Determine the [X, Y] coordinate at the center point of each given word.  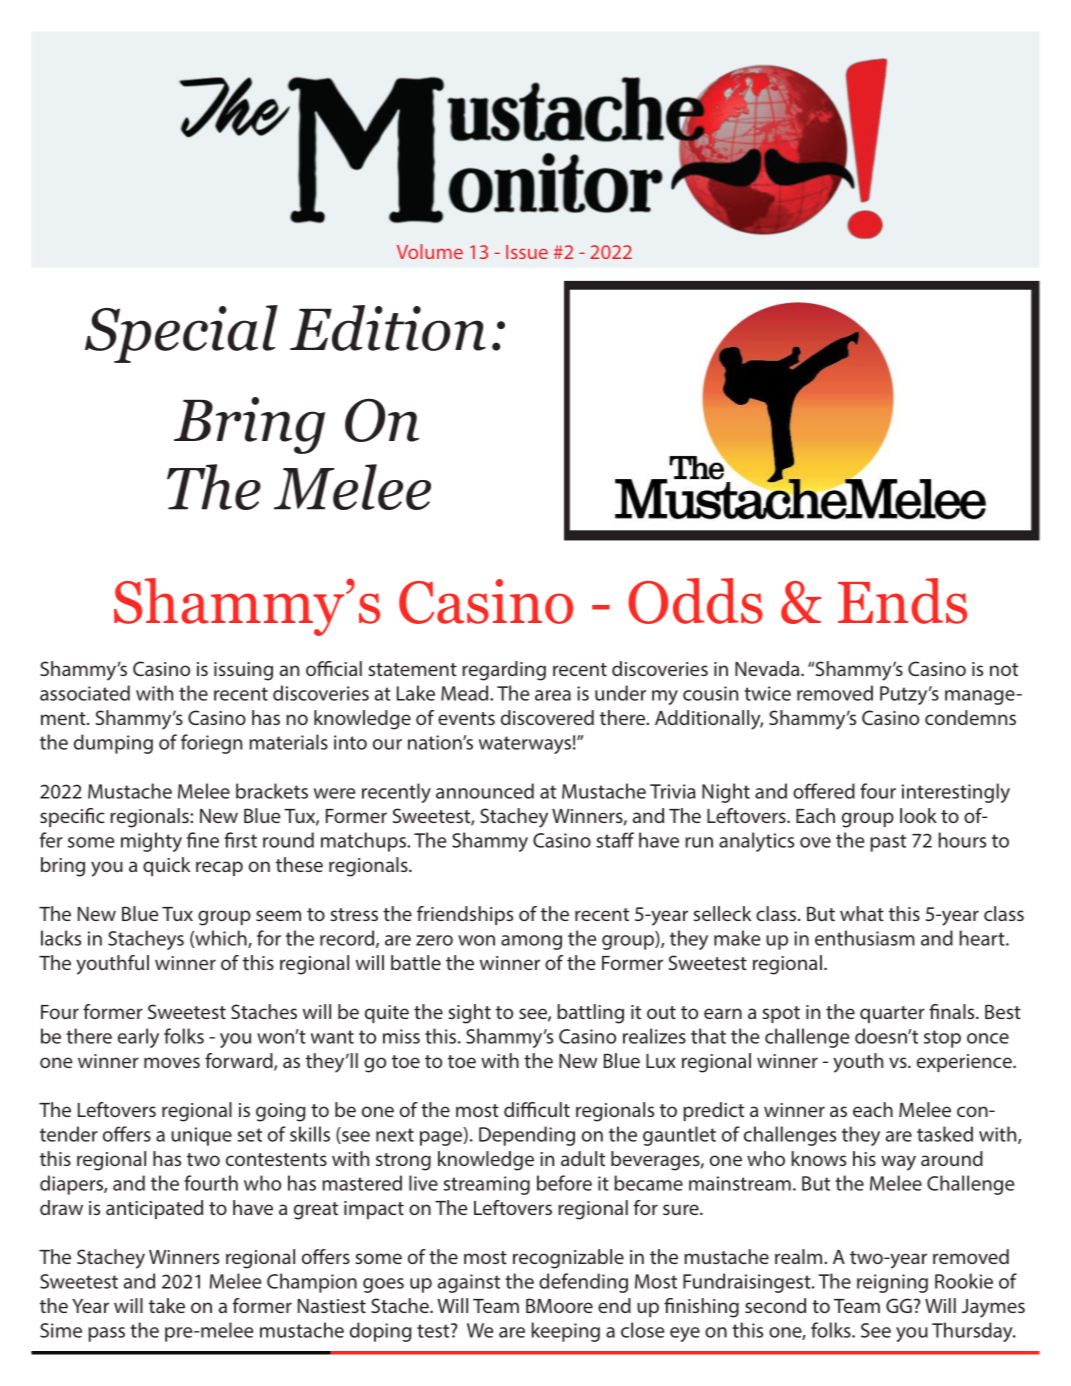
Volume [430, 251]
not [1004, 669]
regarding [504, 671]
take [167, 1305]
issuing [243, 671]
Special [181, 334]
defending [583, 1283]
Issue [527, 252]
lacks [61, 938]
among [531, 942]
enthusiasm [865, 938]
